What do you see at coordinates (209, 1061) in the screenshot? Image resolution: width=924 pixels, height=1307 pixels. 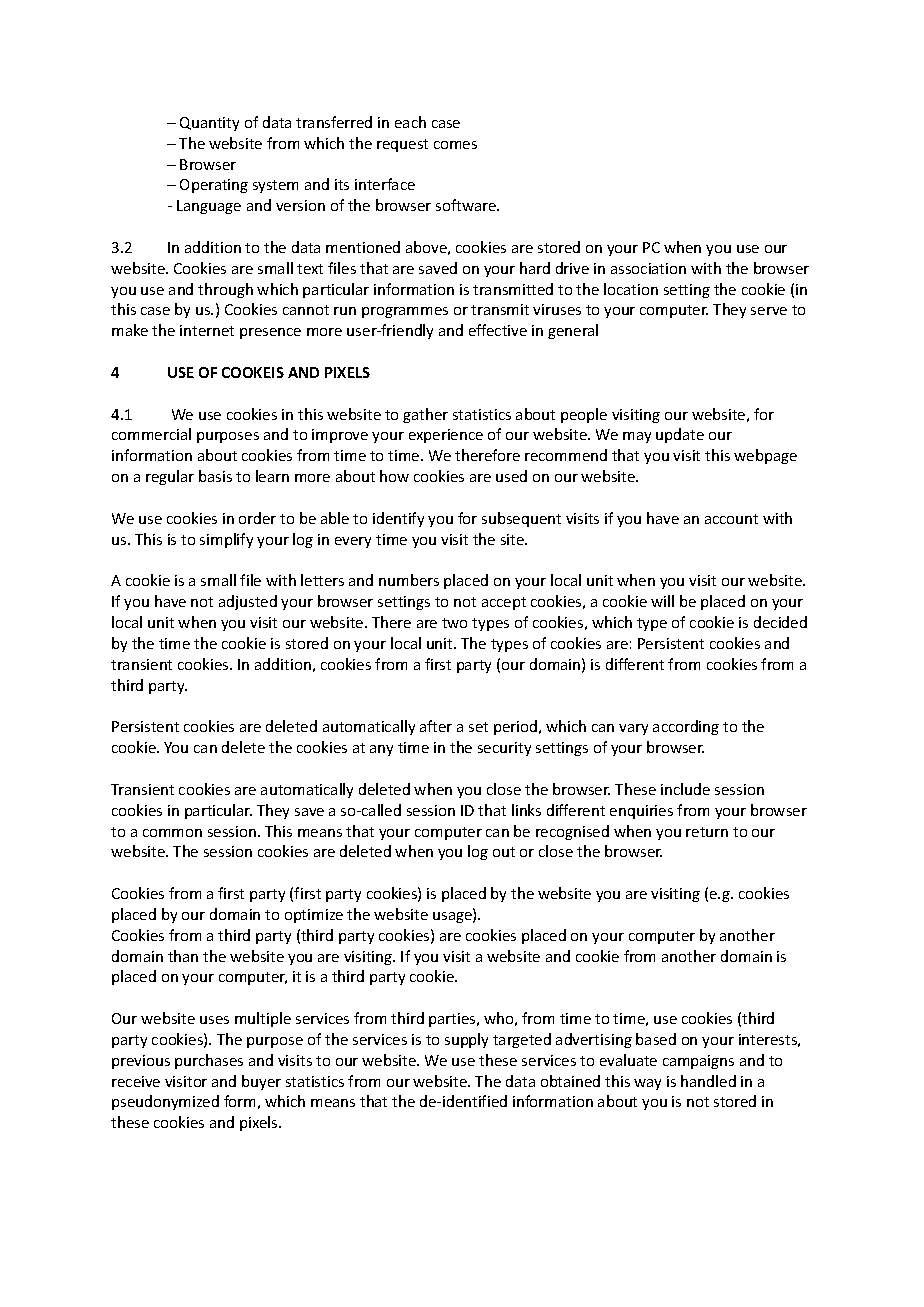 I see `purchases` at bounding box center [209, 1061].
